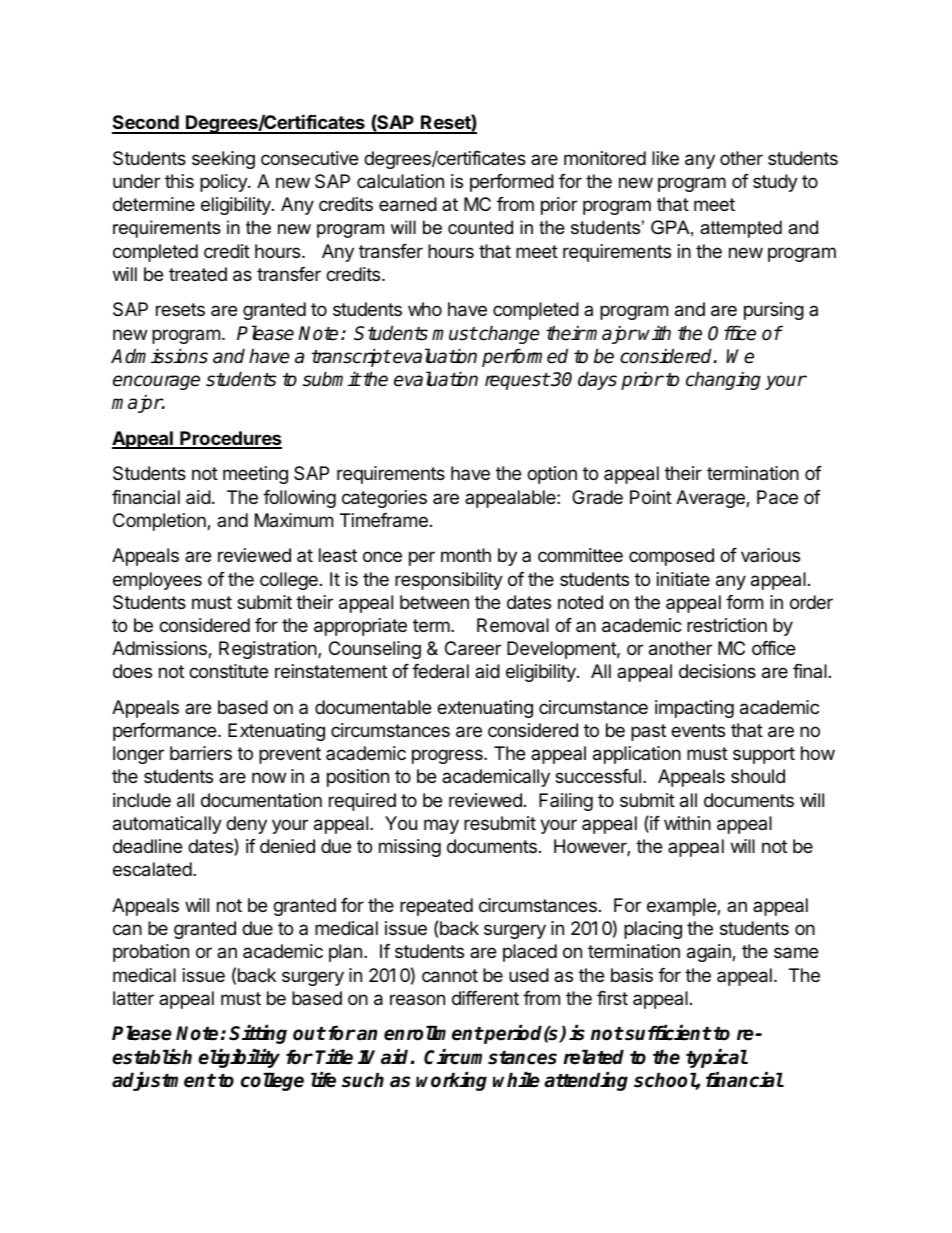 The width and height of the page is (952, 1233). I want to click on should, so click(758, 776).
